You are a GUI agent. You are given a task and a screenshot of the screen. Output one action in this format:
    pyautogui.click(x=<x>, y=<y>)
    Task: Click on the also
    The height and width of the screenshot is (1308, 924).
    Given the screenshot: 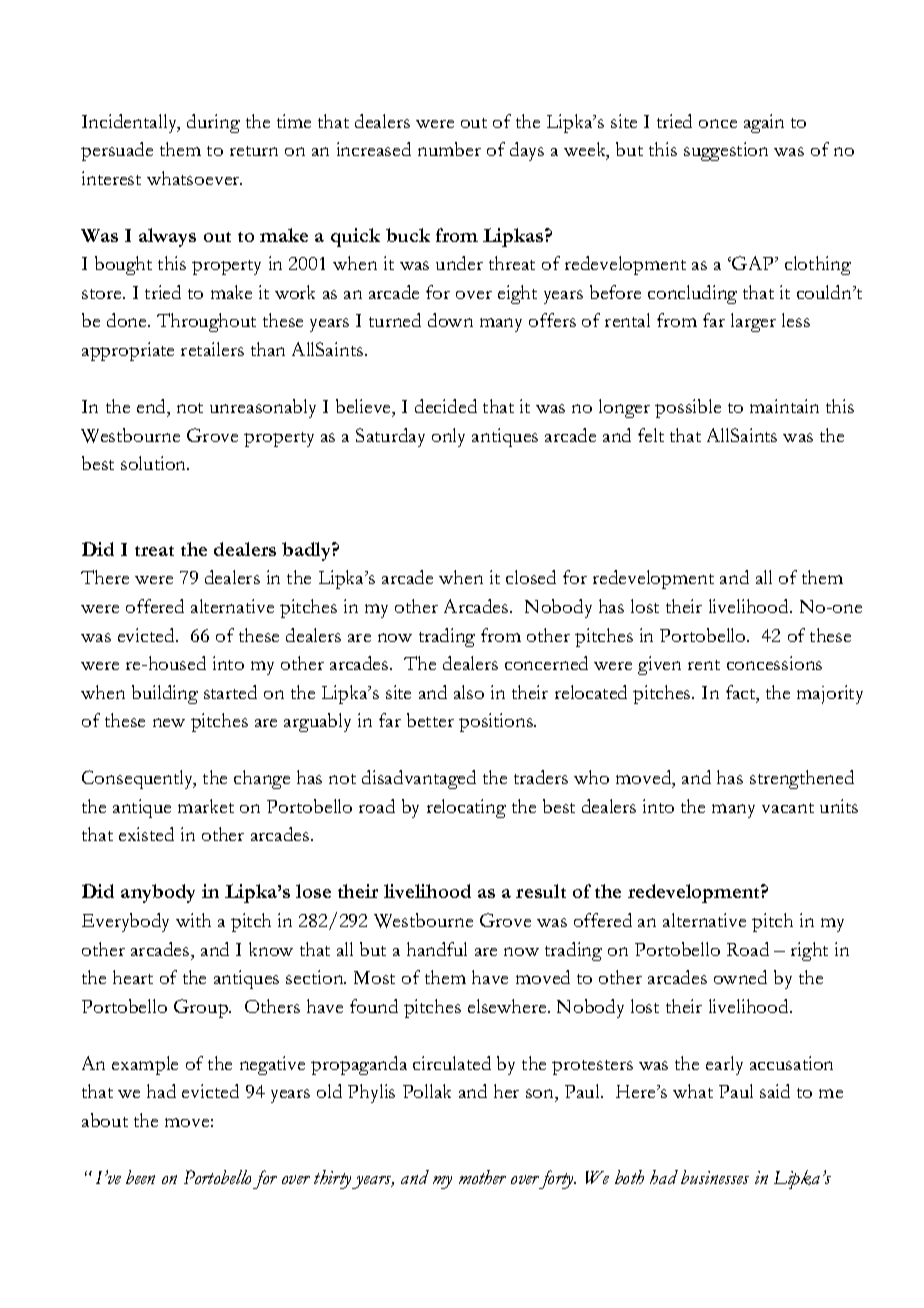 What is the action you would take?
    pyautogui.click(x=469, y=692)
